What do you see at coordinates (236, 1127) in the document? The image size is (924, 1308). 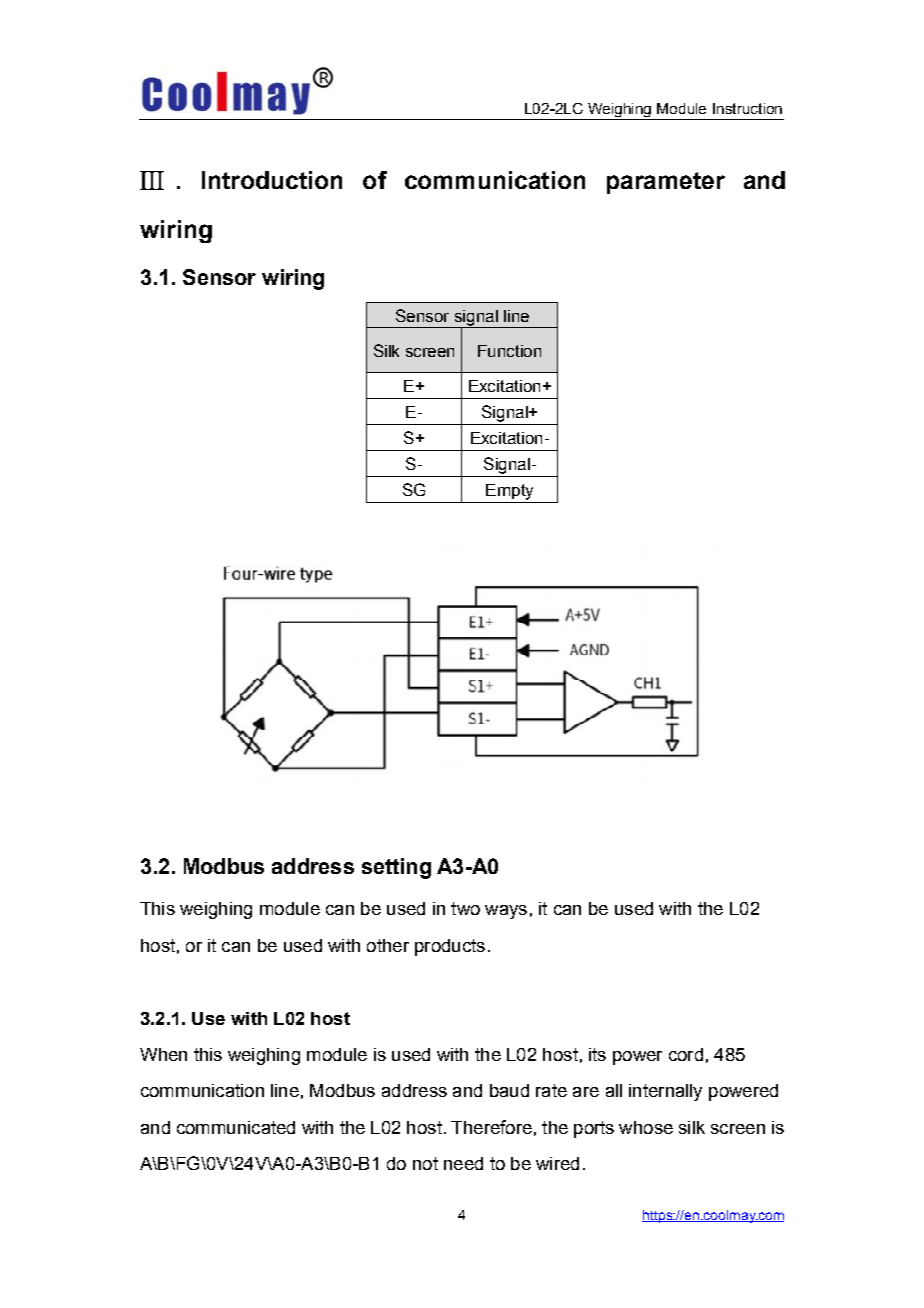 I see `communicated` at bounding box center [236, 1127].
